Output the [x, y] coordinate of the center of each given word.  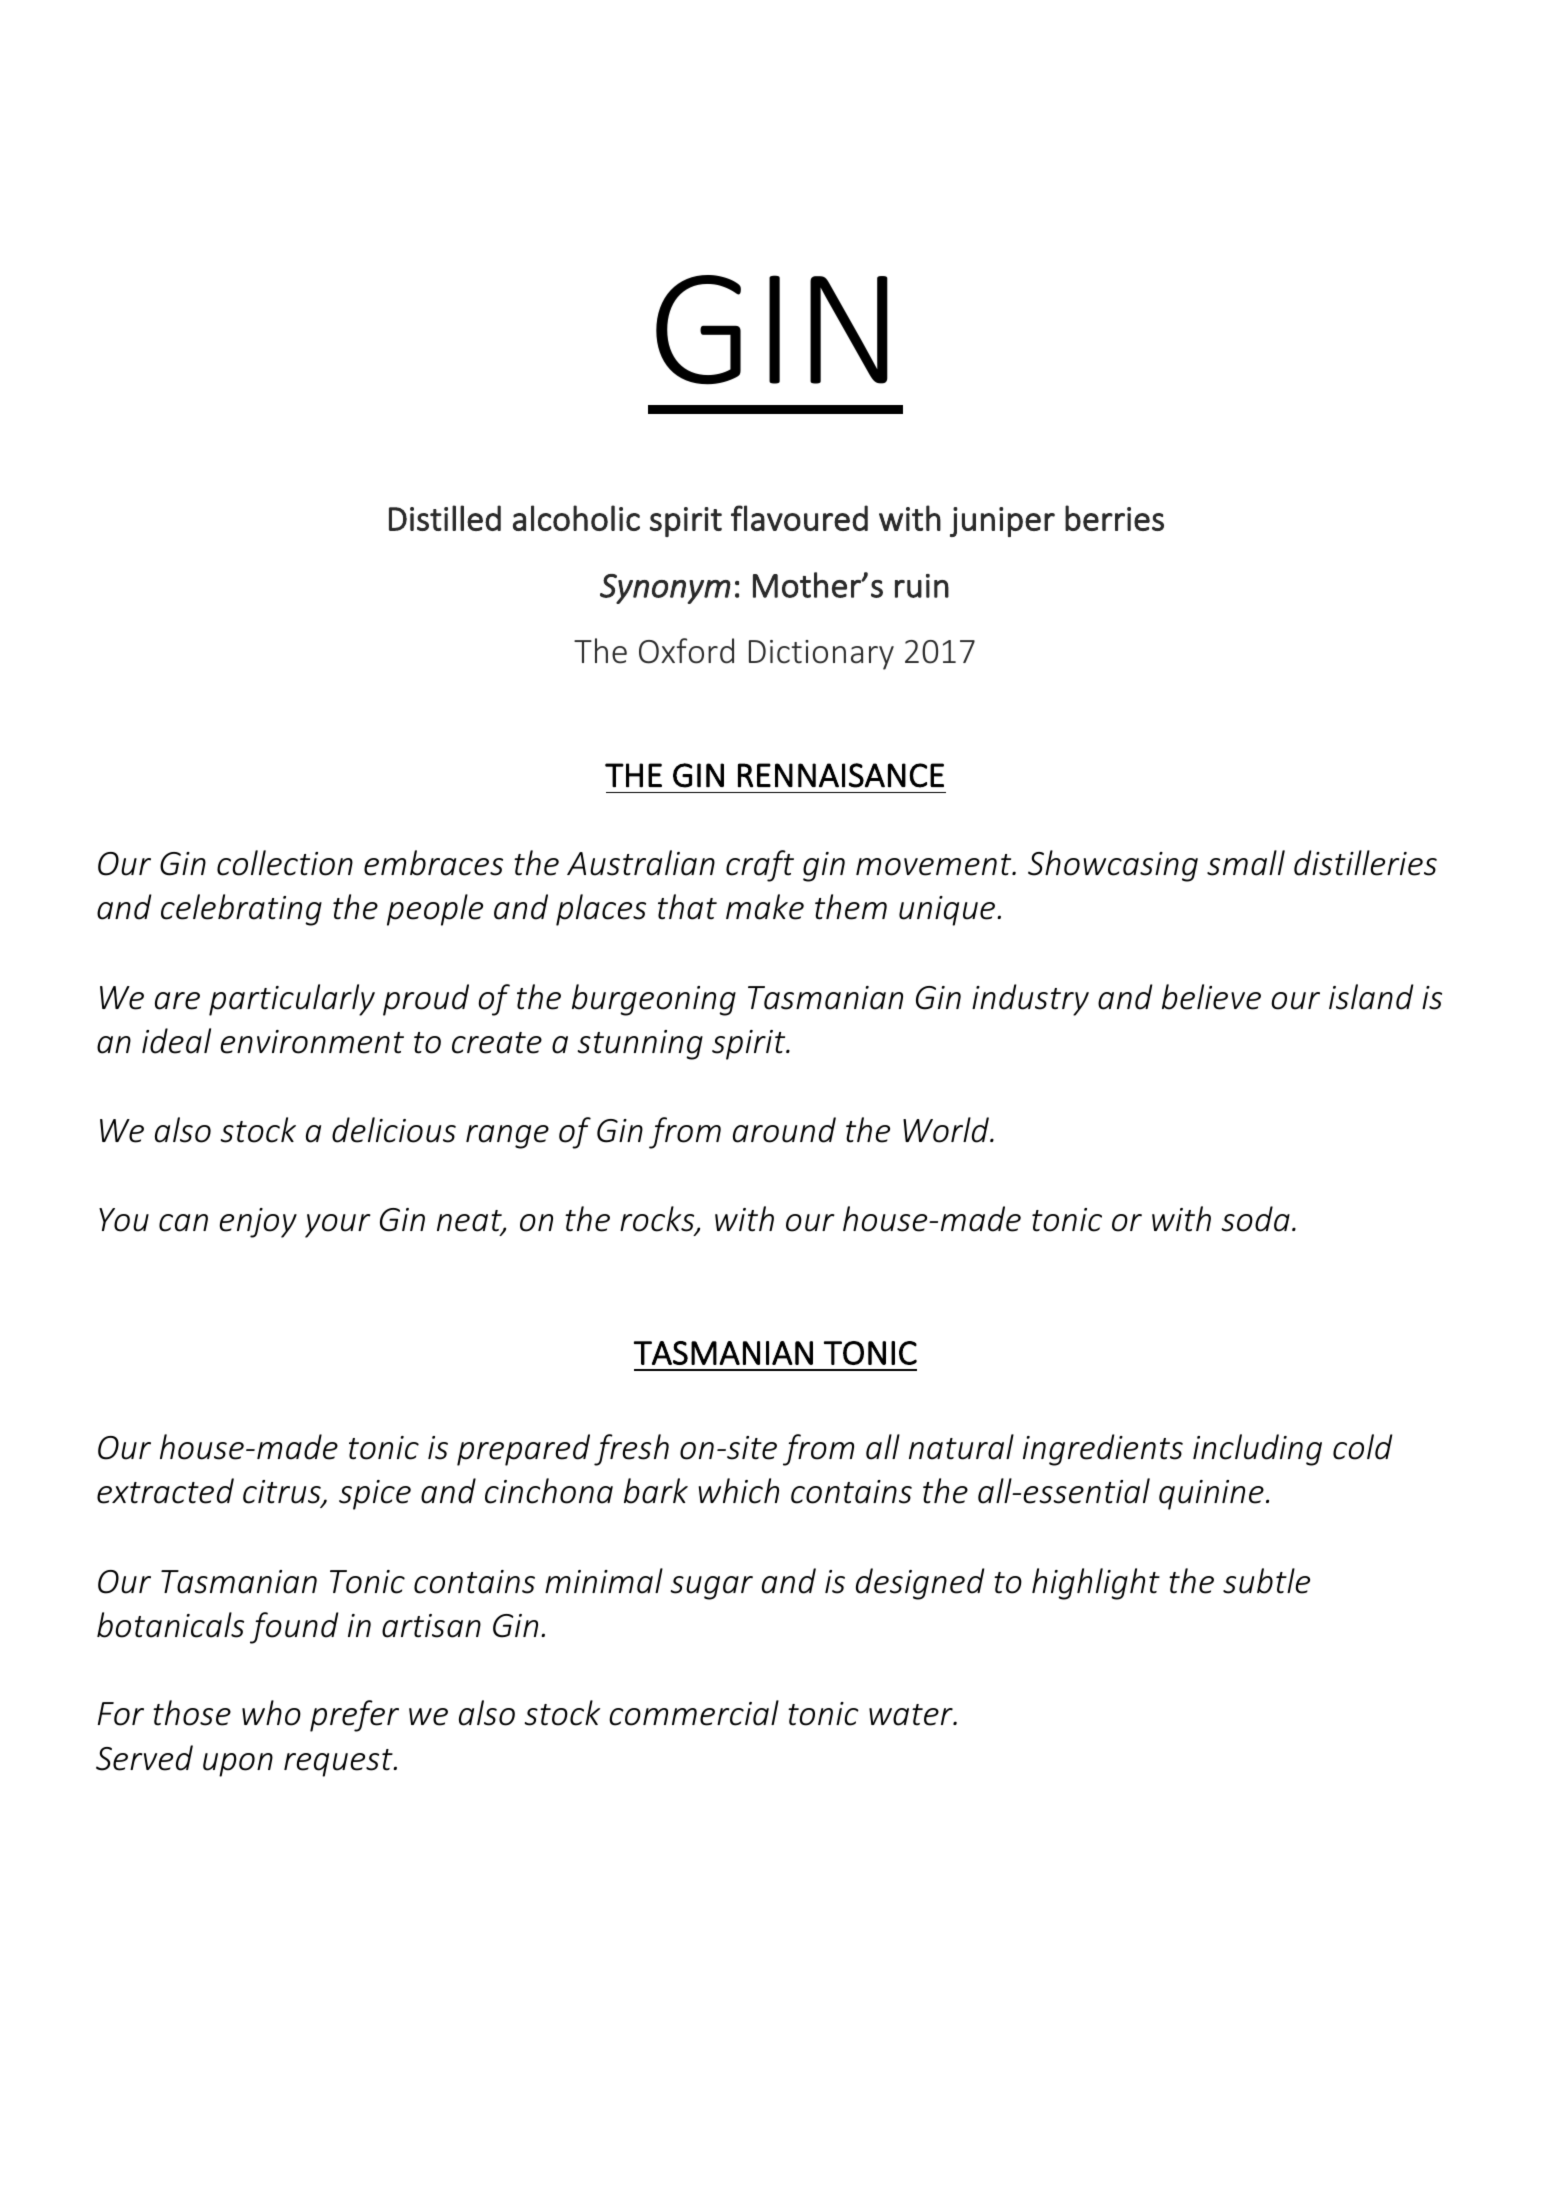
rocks [658, 1220]
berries [1114, 518]
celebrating [241, 910]
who [271, 1713]
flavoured [799, 518]
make [765, 907]
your [338, 1226]
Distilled [445, 518]
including [1257, 1450]
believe [1211, 997]
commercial [694, 1713]
